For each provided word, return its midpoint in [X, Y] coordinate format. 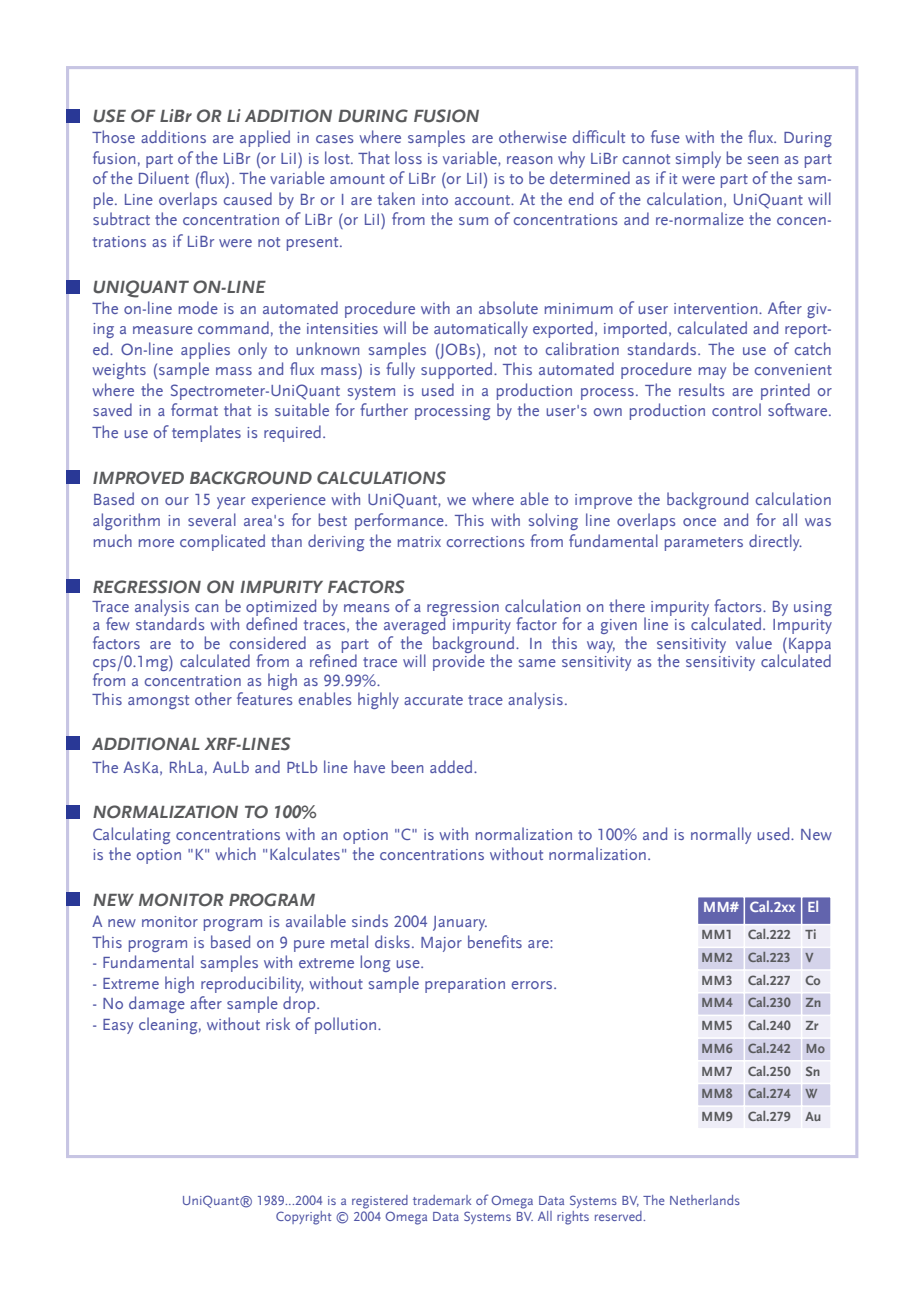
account [484, 200]
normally [721, 835]
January [460, 923]
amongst [158, 702]
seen [763, 160]
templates [206, 433]
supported [456, 370]
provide [459, 662]
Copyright [303, 1218]
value [754, 642]
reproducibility [252, 984]
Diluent [164, 177]
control [736, 409]
